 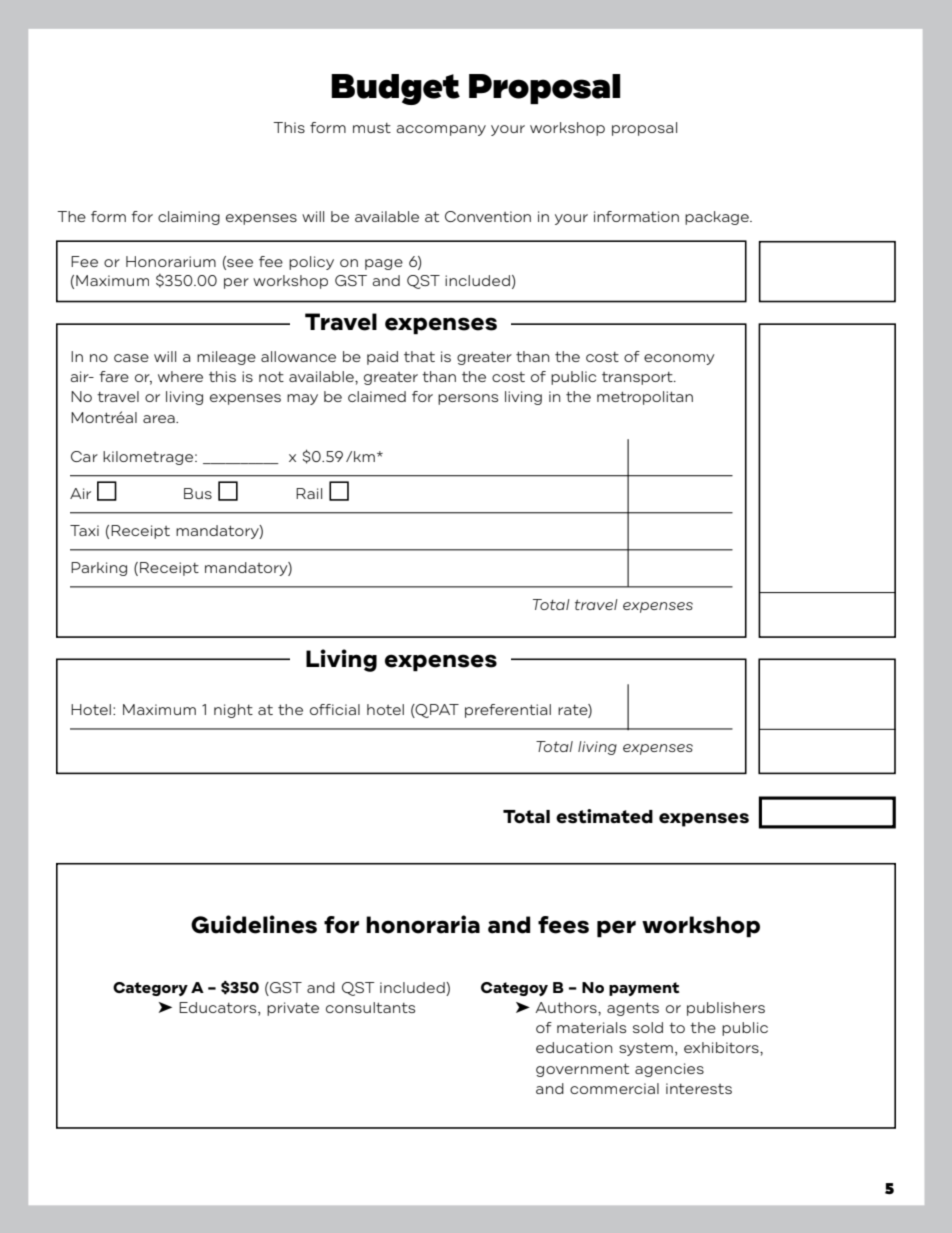 I want to click on official, so click(x=335, y=709).
